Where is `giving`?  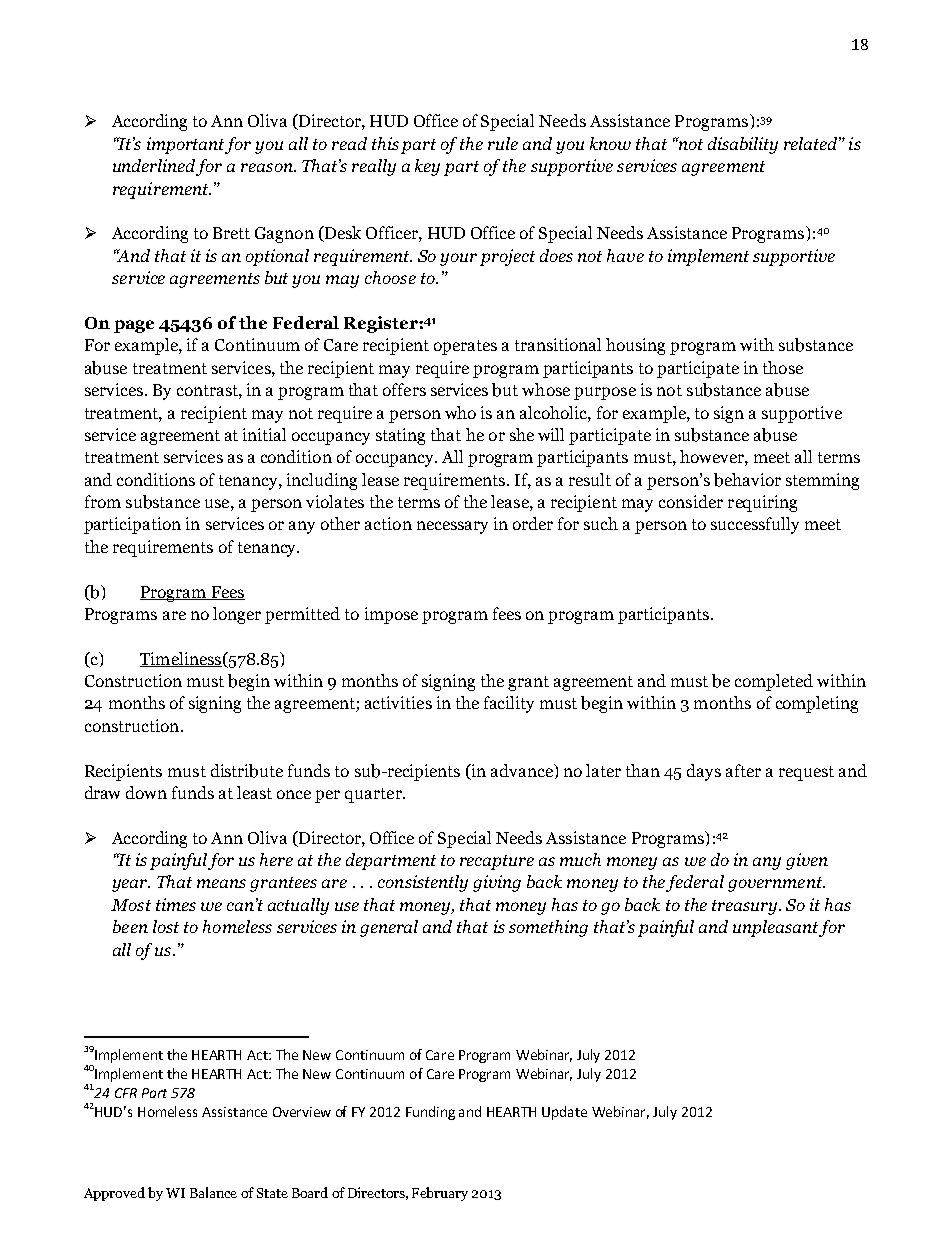
giving is located at coordinates (497, 883).
